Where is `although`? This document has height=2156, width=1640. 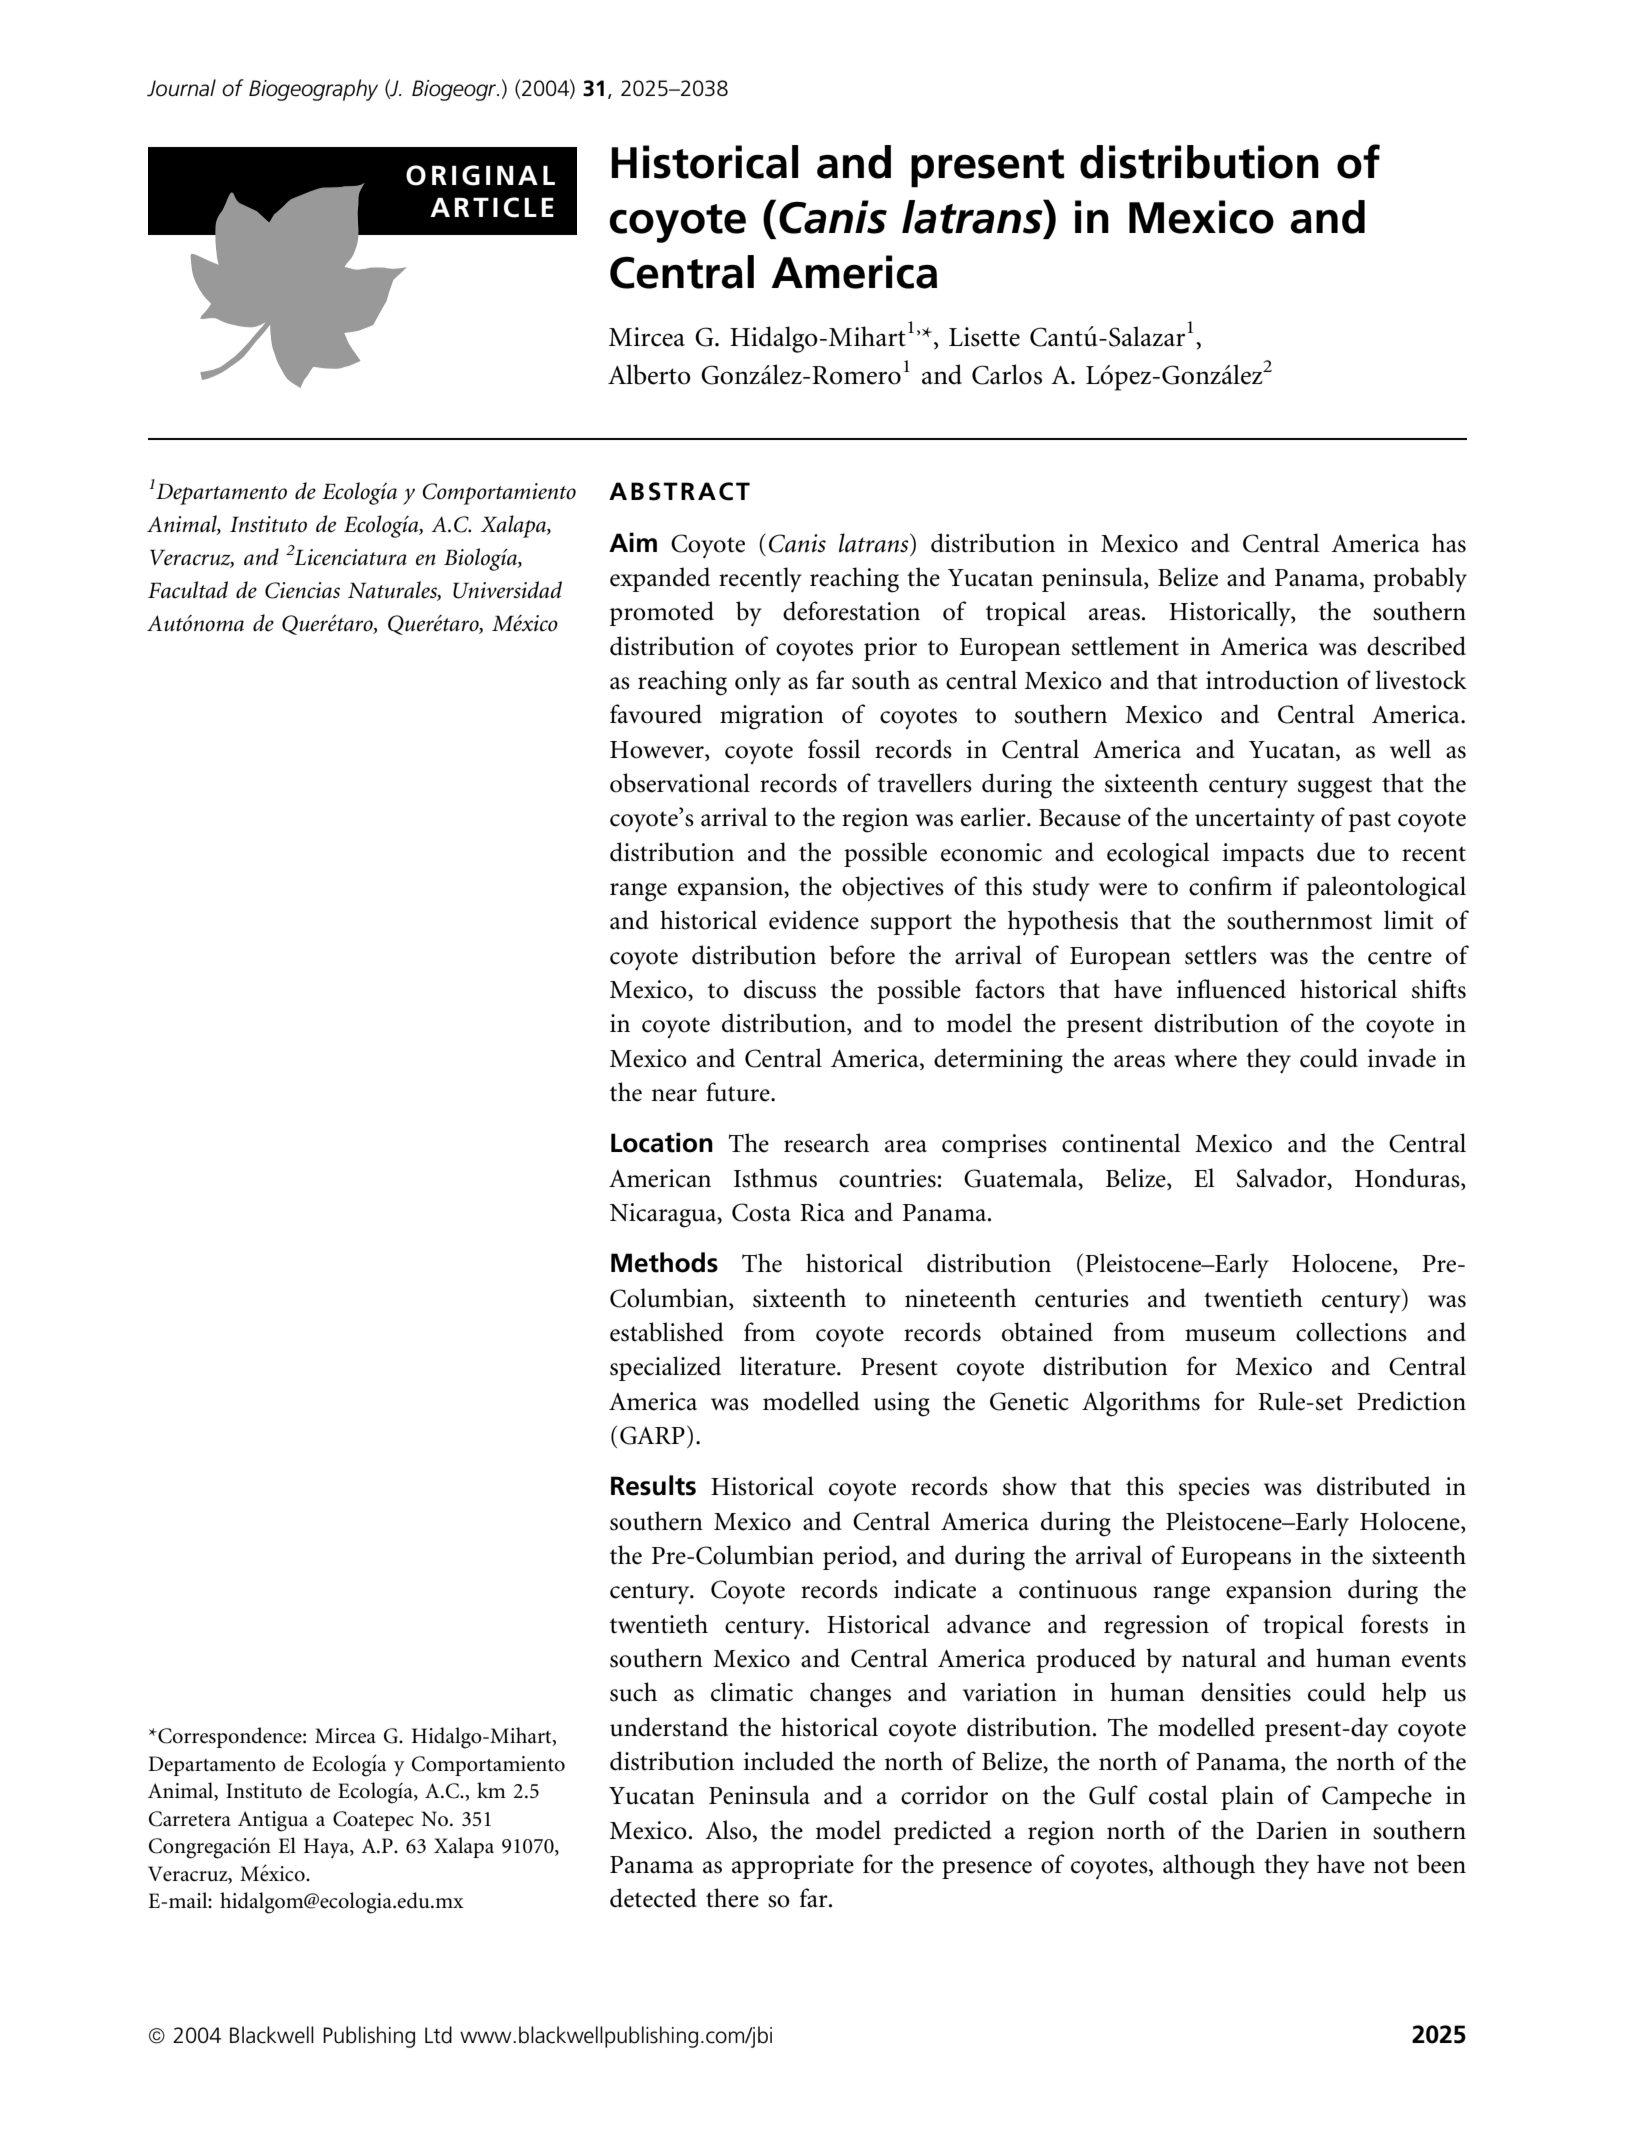 although is located at coordinates (1209, 1867).
